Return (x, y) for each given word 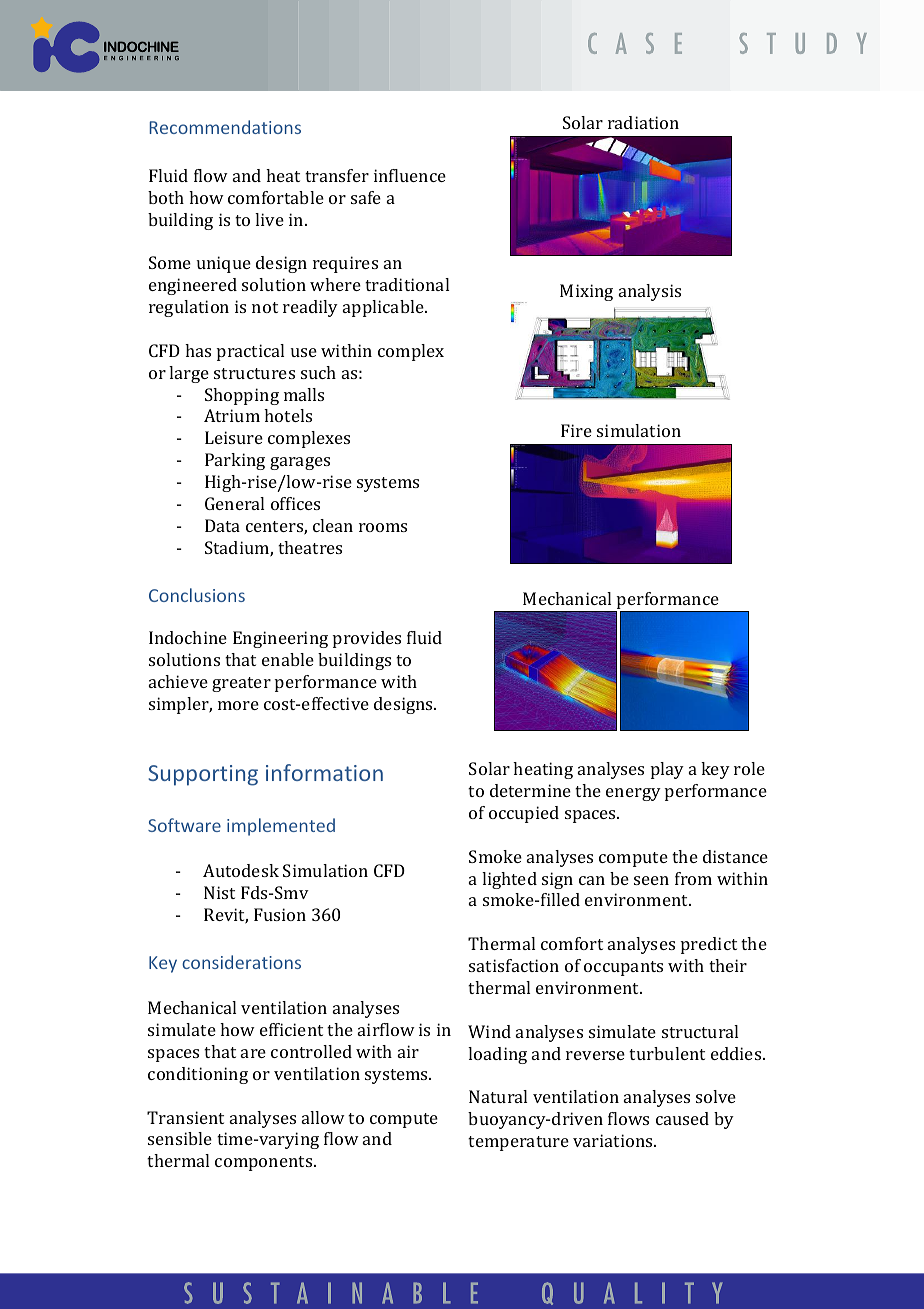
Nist (219, 892)
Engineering (280, 639)
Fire (576, 430)
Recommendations (225, 127)
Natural (498, 1096)
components (265, 1163)
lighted (509, 880)
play (667, 770)
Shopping (242, 396)
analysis (650, 292)
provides (367, 639)
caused (682, 1118)
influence (410, 175)
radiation (643, 122)
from (693, 878)
